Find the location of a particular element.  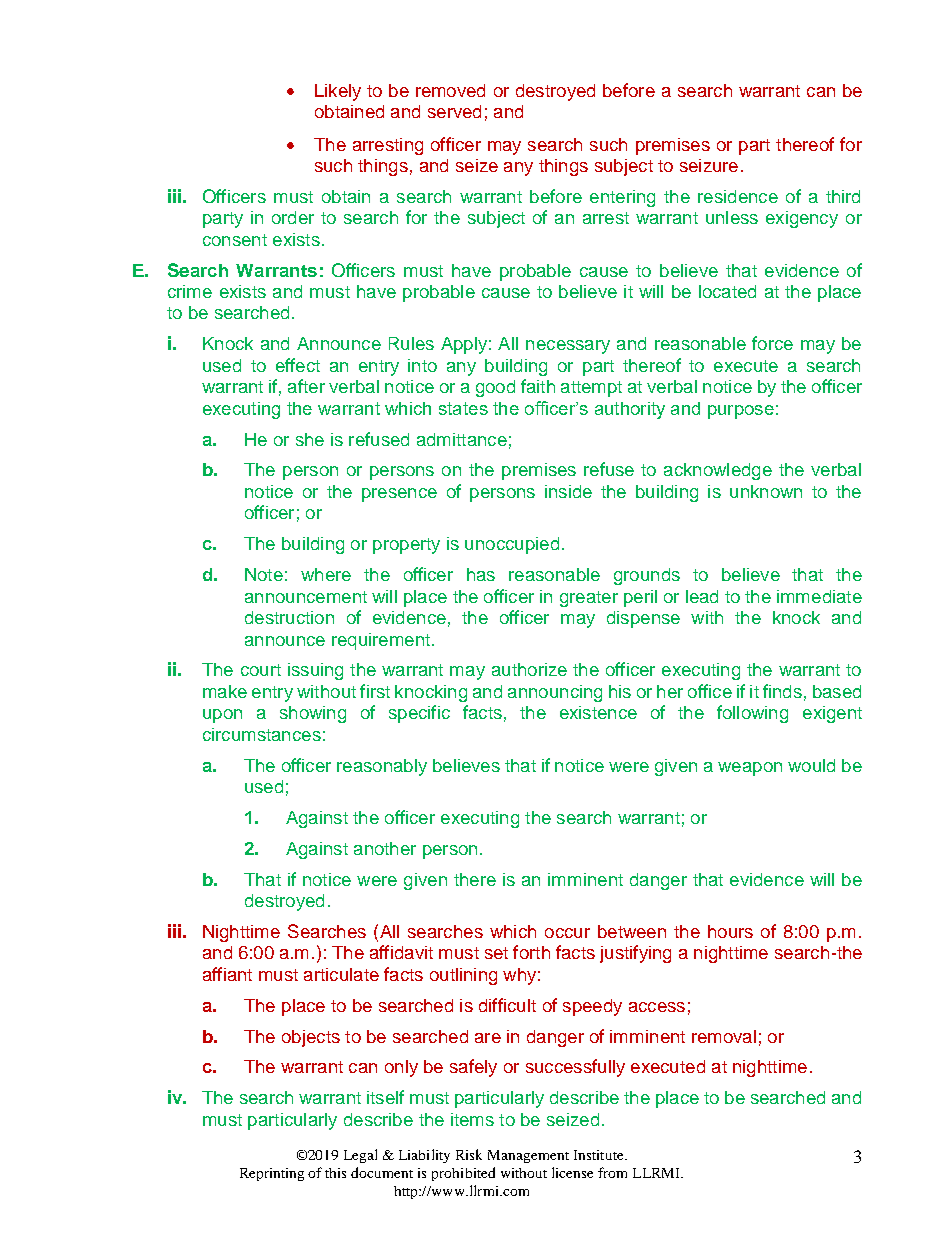

occur is located at coordinates (567, 933).
